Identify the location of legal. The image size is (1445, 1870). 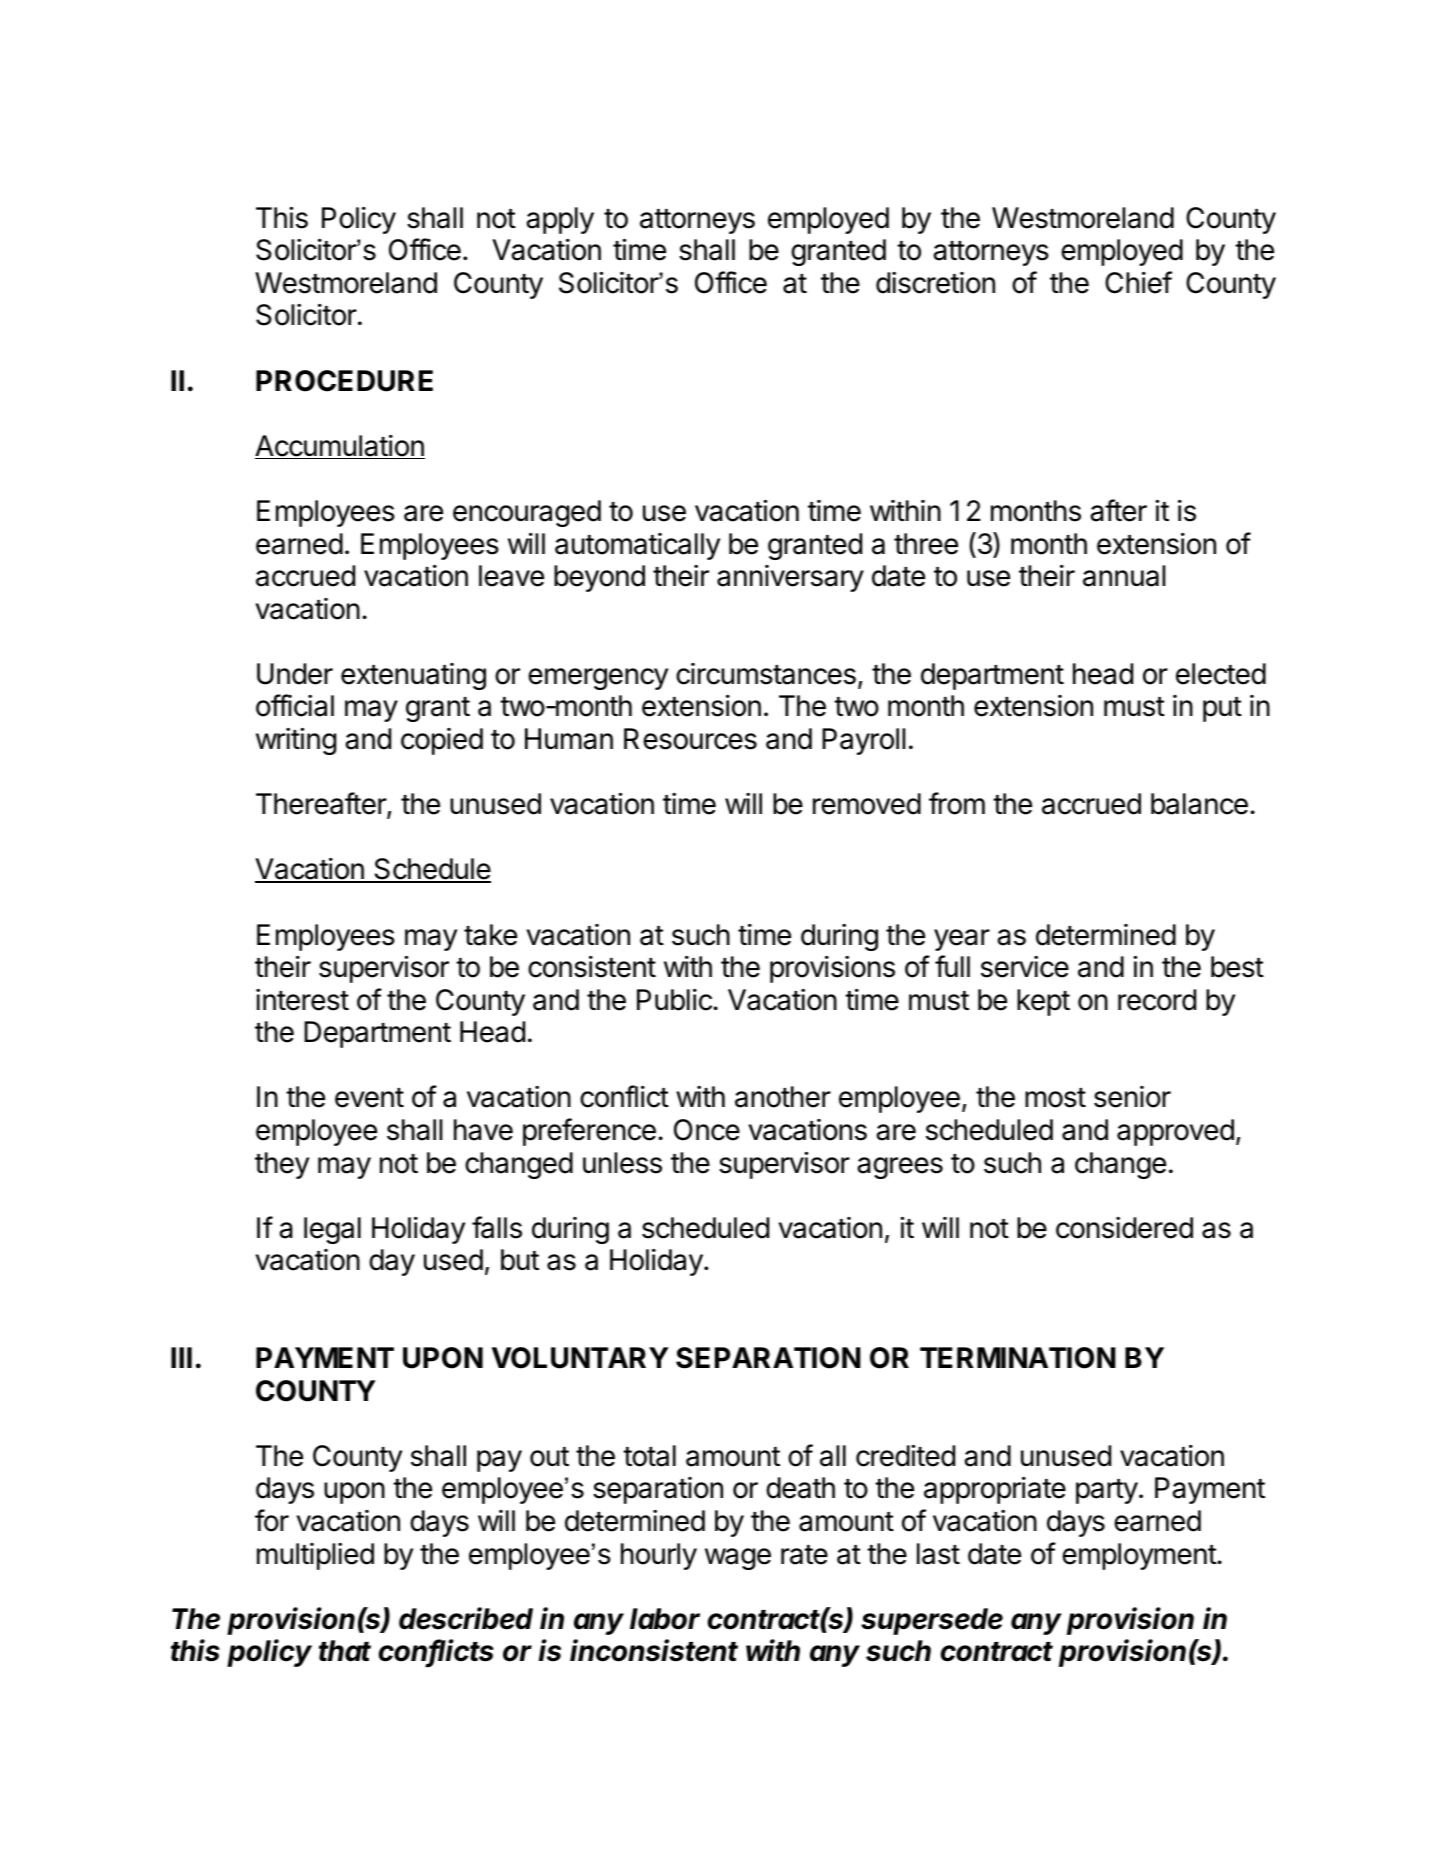
(332, 1230).
